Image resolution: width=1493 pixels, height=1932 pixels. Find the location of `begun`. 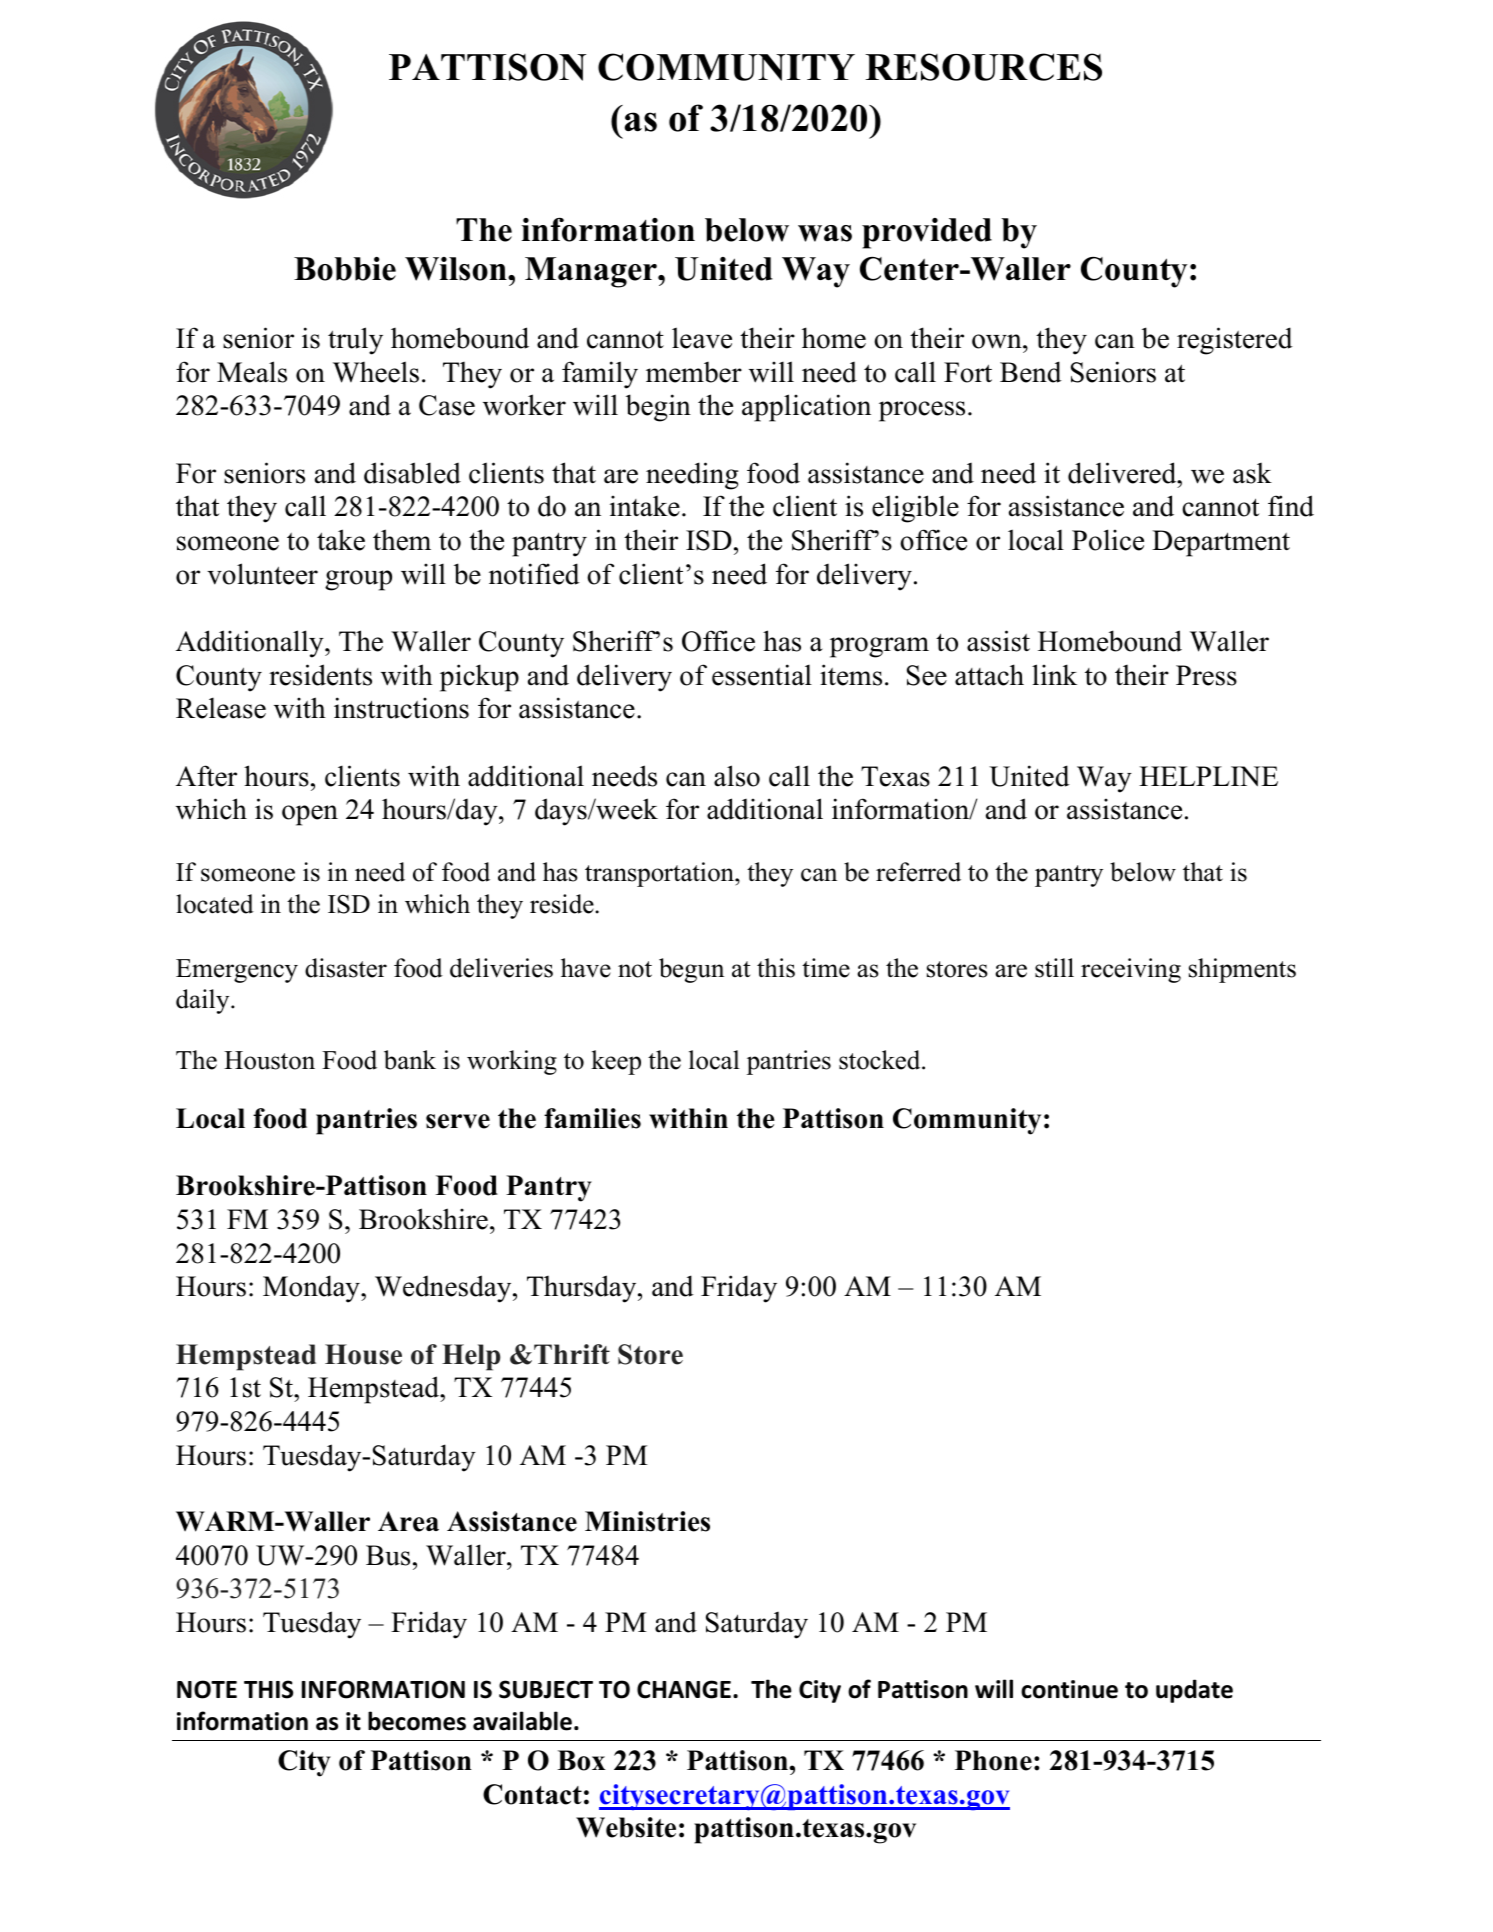

begun is located at coordinates (691, 970).
